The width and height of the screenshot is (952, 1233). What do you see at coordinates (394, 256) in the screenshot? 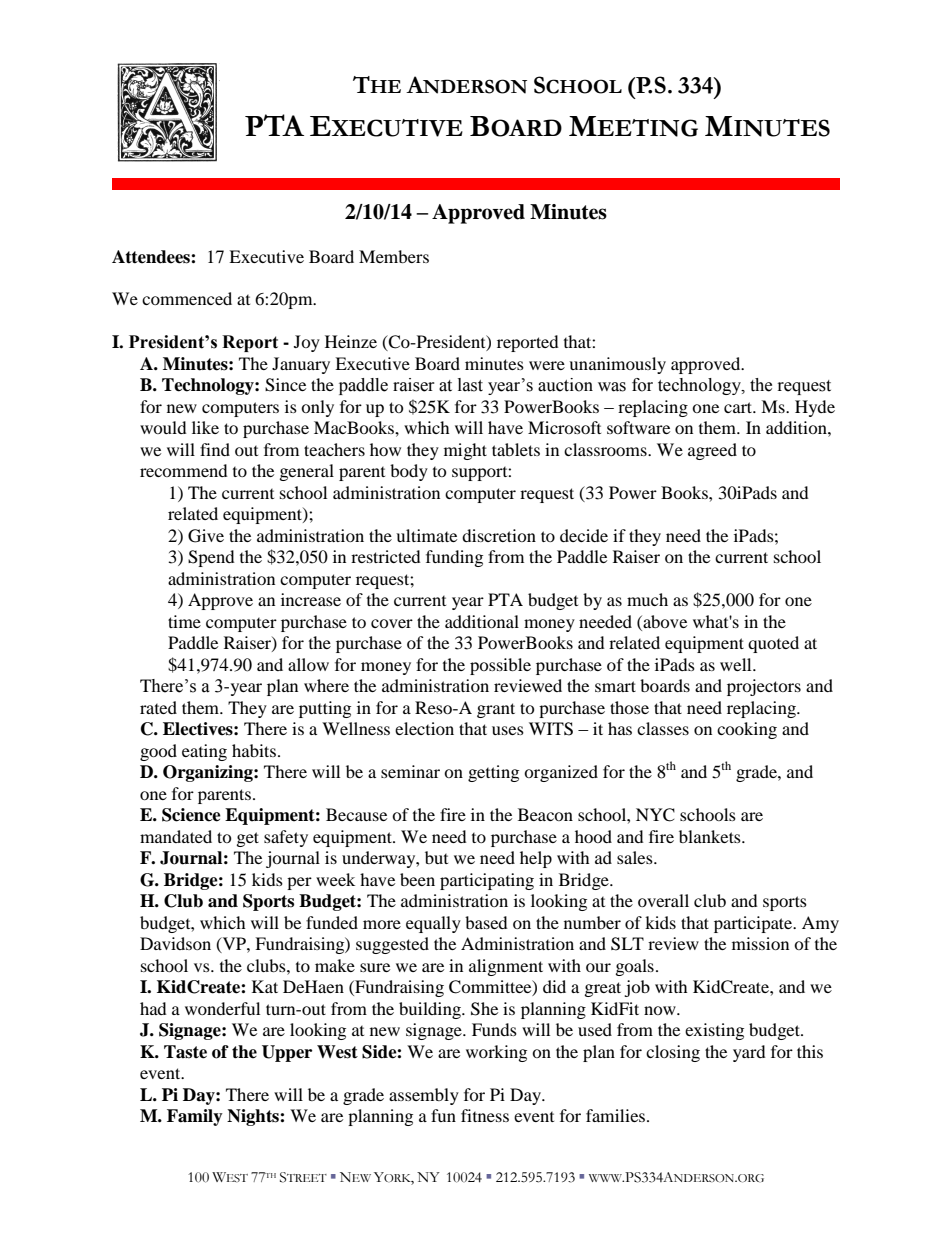
I see `Members` at bounding box center [394, 256].
